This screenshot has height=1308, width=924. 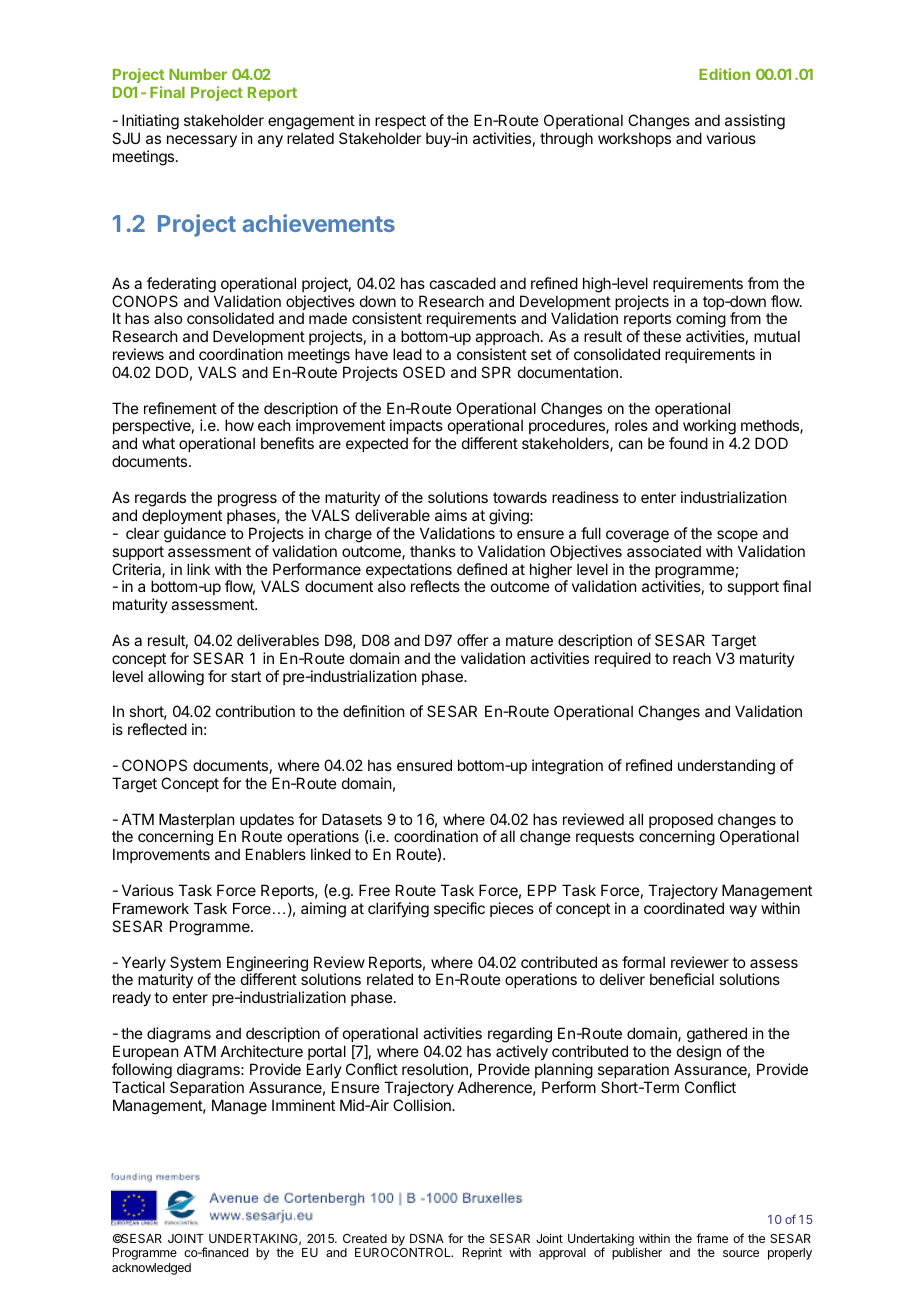 What do you see at coordinates (246, 676) in the screenshot?
I see `start` at bounding box center [246, 676].
